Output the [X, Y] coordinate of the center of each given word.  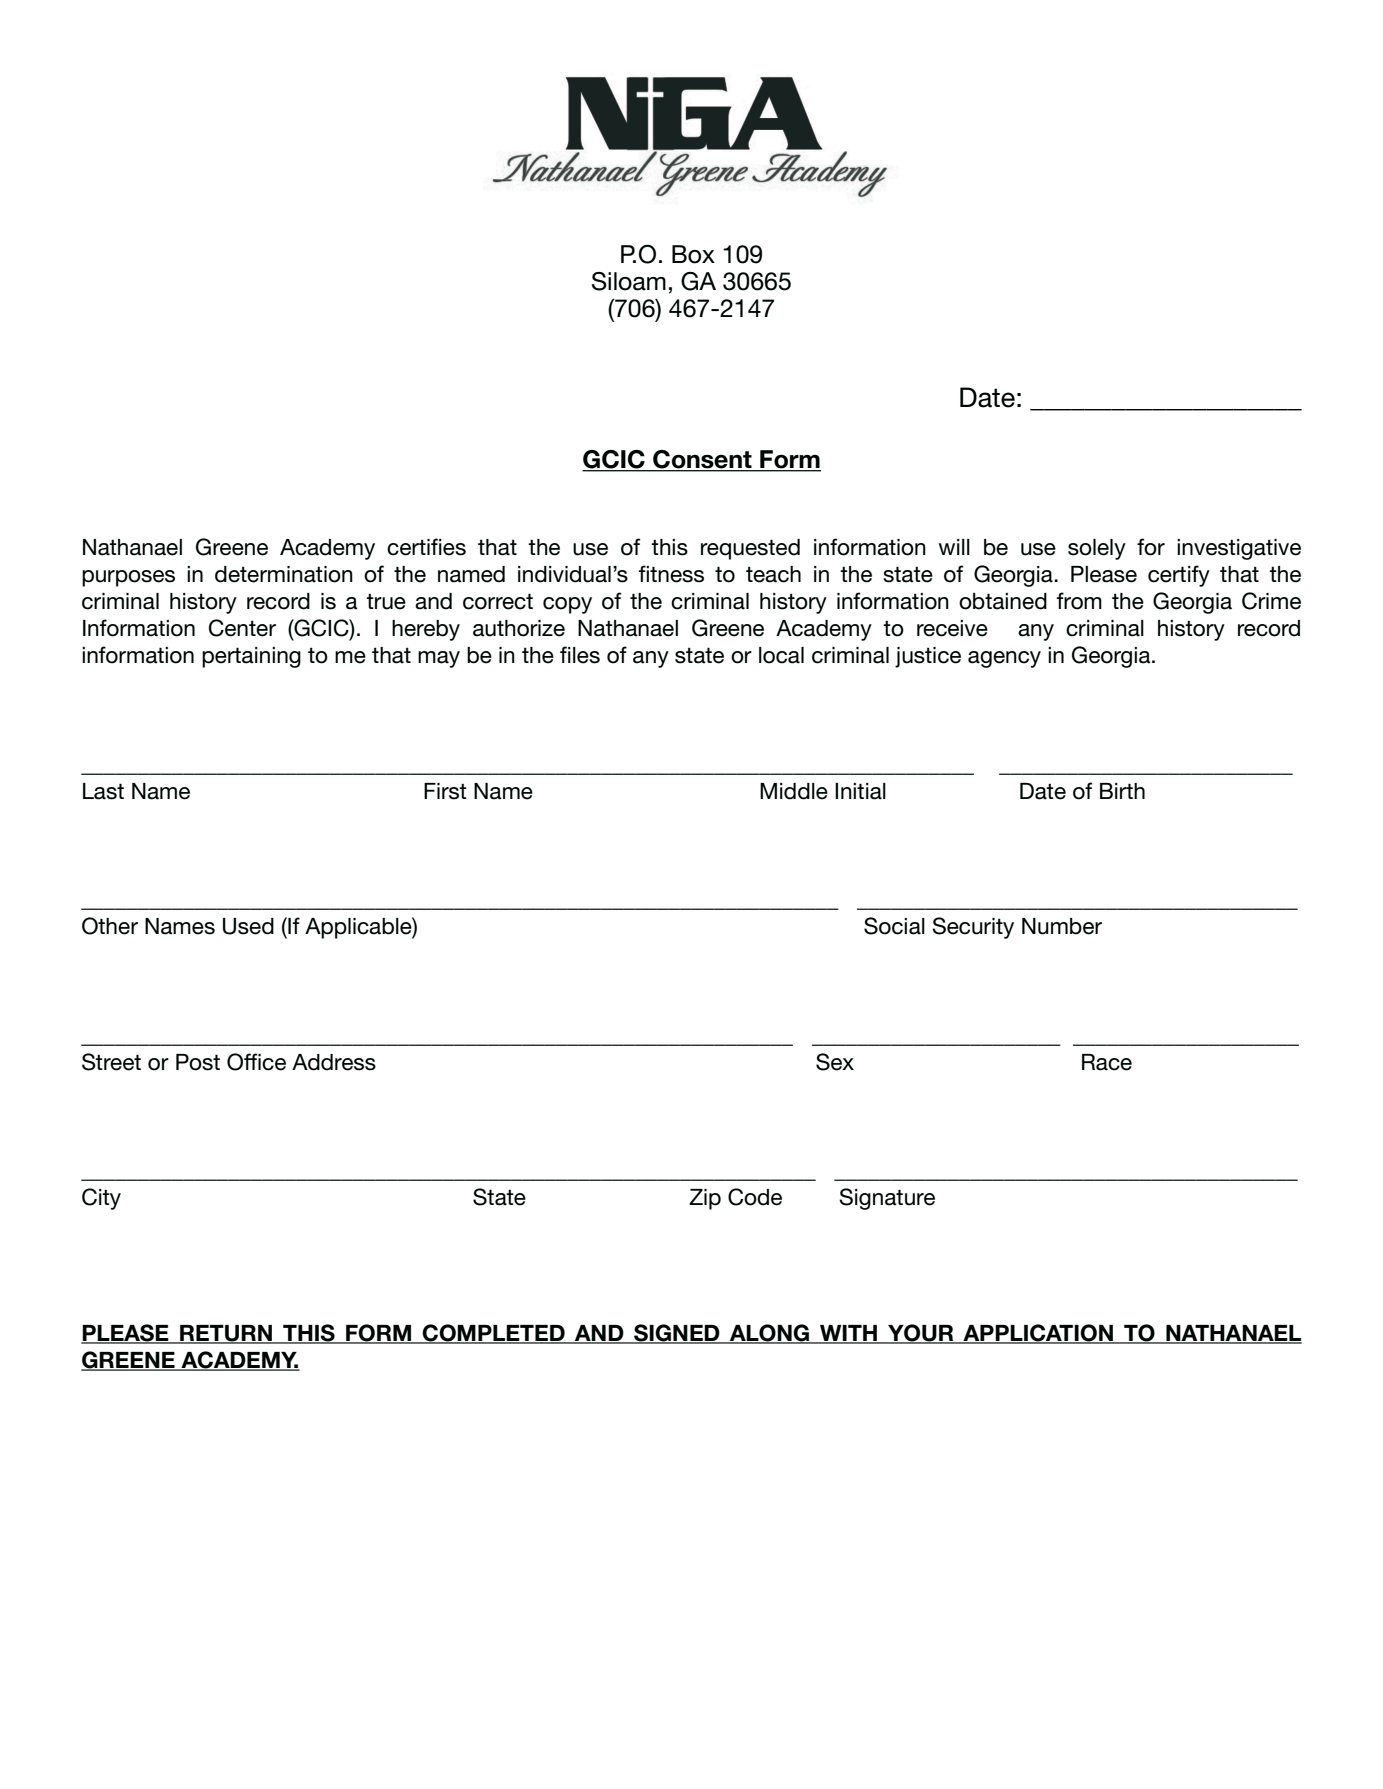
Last [103, 791]
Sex [835, 1062]
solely [1097, 549]
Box [693, 254]
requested [750, 549]
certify [1179, 576]
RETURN [226, 1334]
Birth [1122, 791]
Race [1107, 1062]
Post [198, 1062]
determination [284, 574]
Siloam [629, 281]
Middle [794, 791]
